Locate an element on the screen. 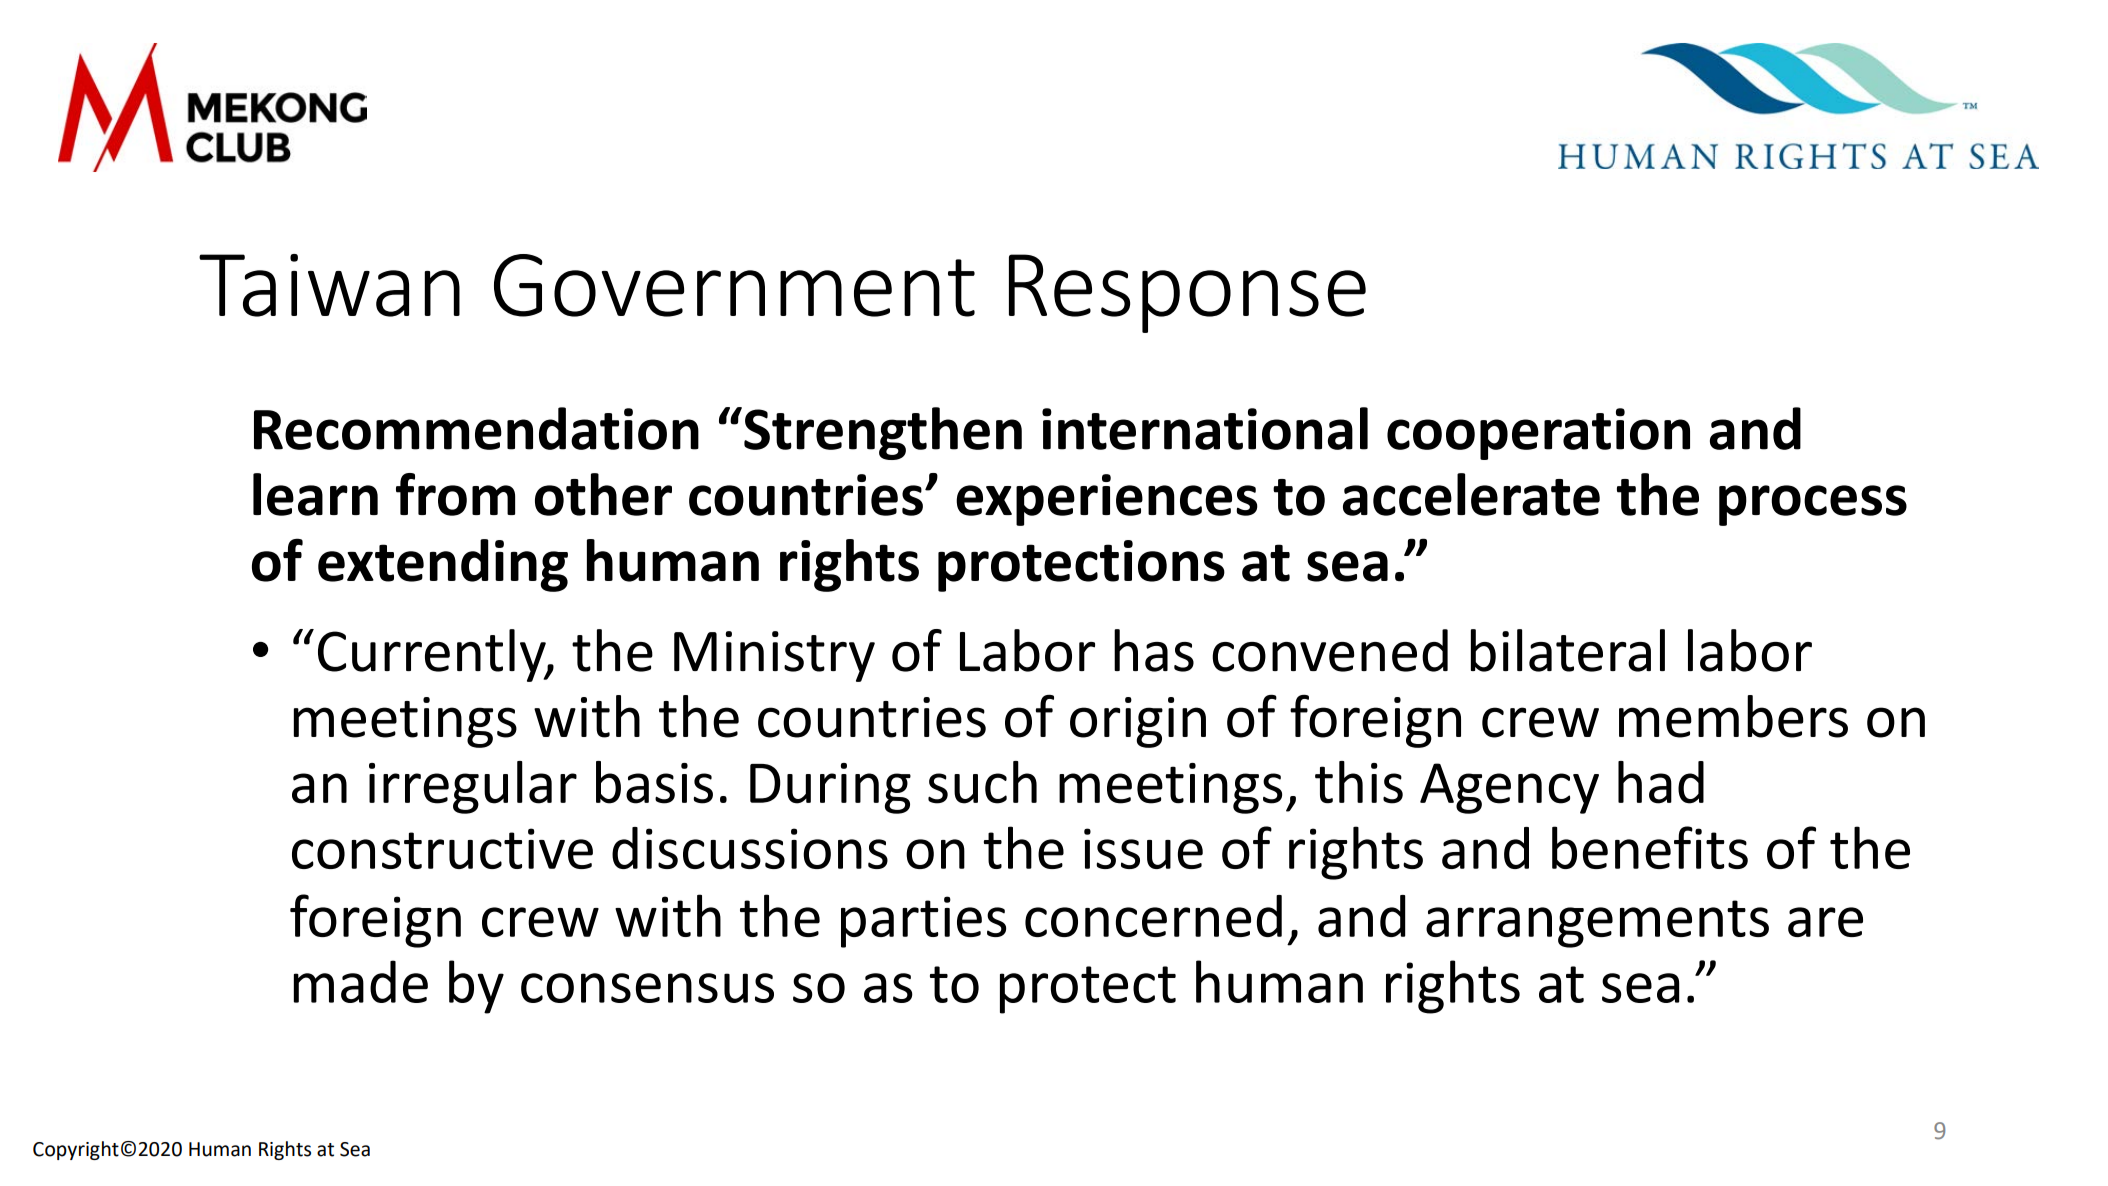 This screenshot has width=2108, height=1186. Taiwan is located at coordinates (329, 285).
